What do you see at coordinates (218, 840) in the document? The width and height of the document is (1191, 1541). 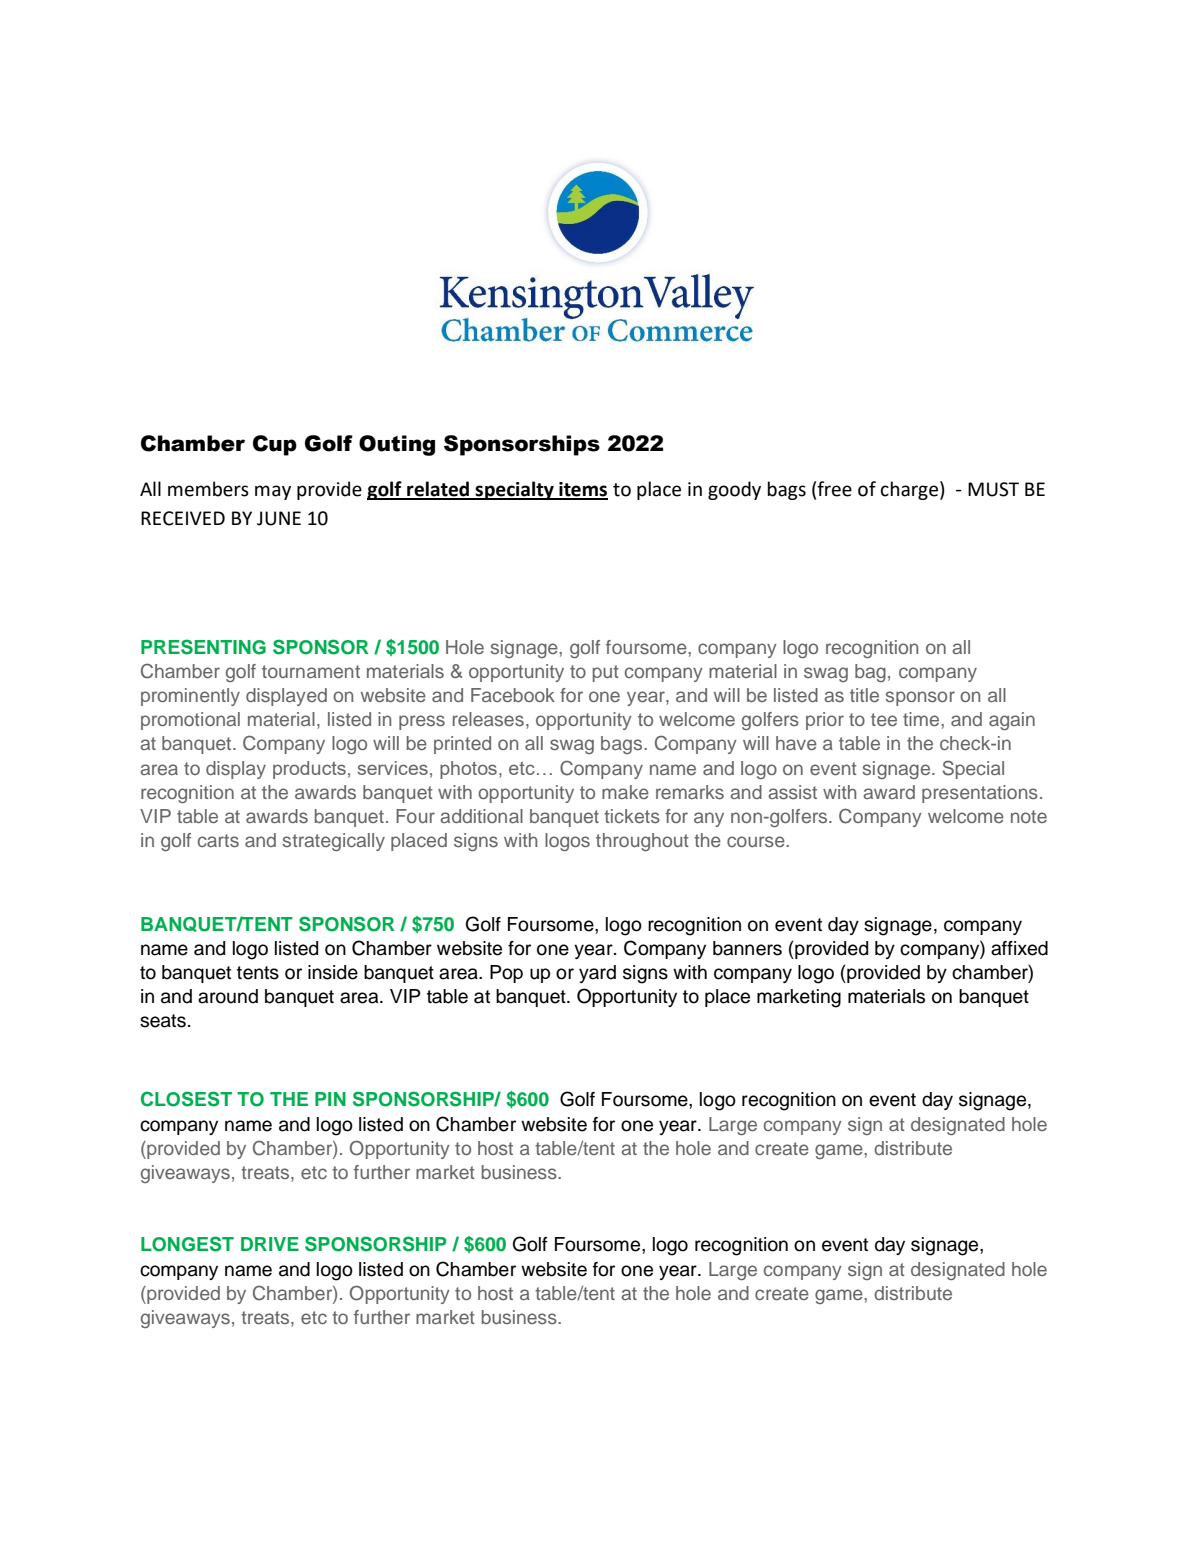 I see `carts` at bounding box center [218, 840].
